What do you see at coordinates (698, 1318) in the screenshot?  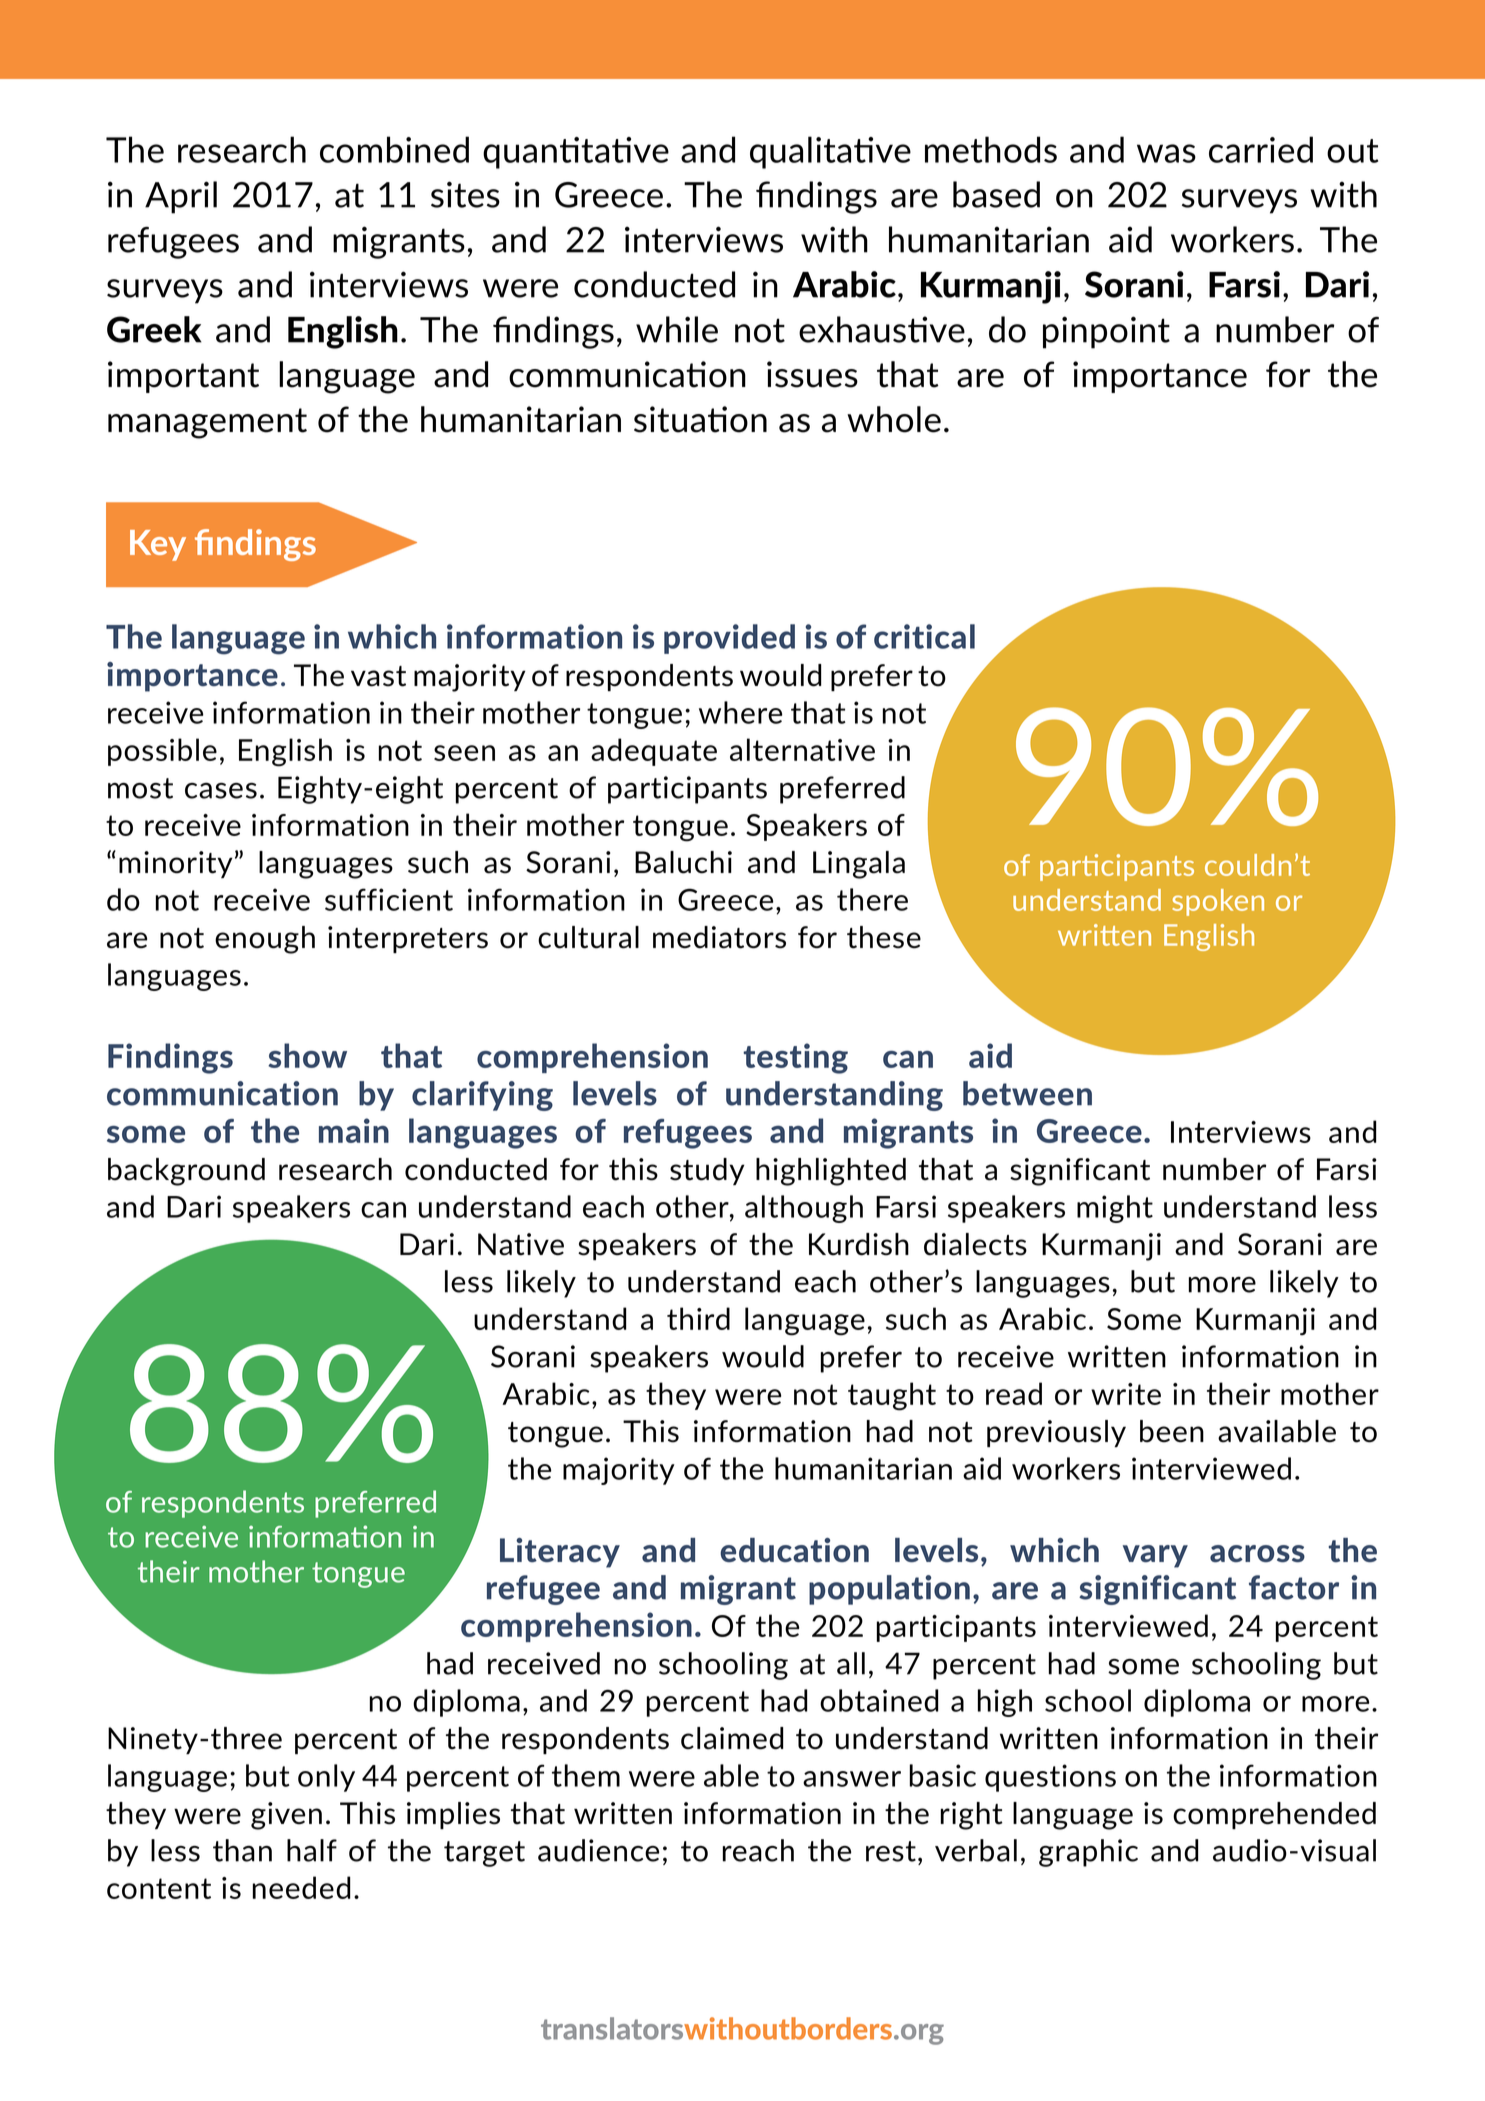 I see `third` at bounding box center [698, 1318].
